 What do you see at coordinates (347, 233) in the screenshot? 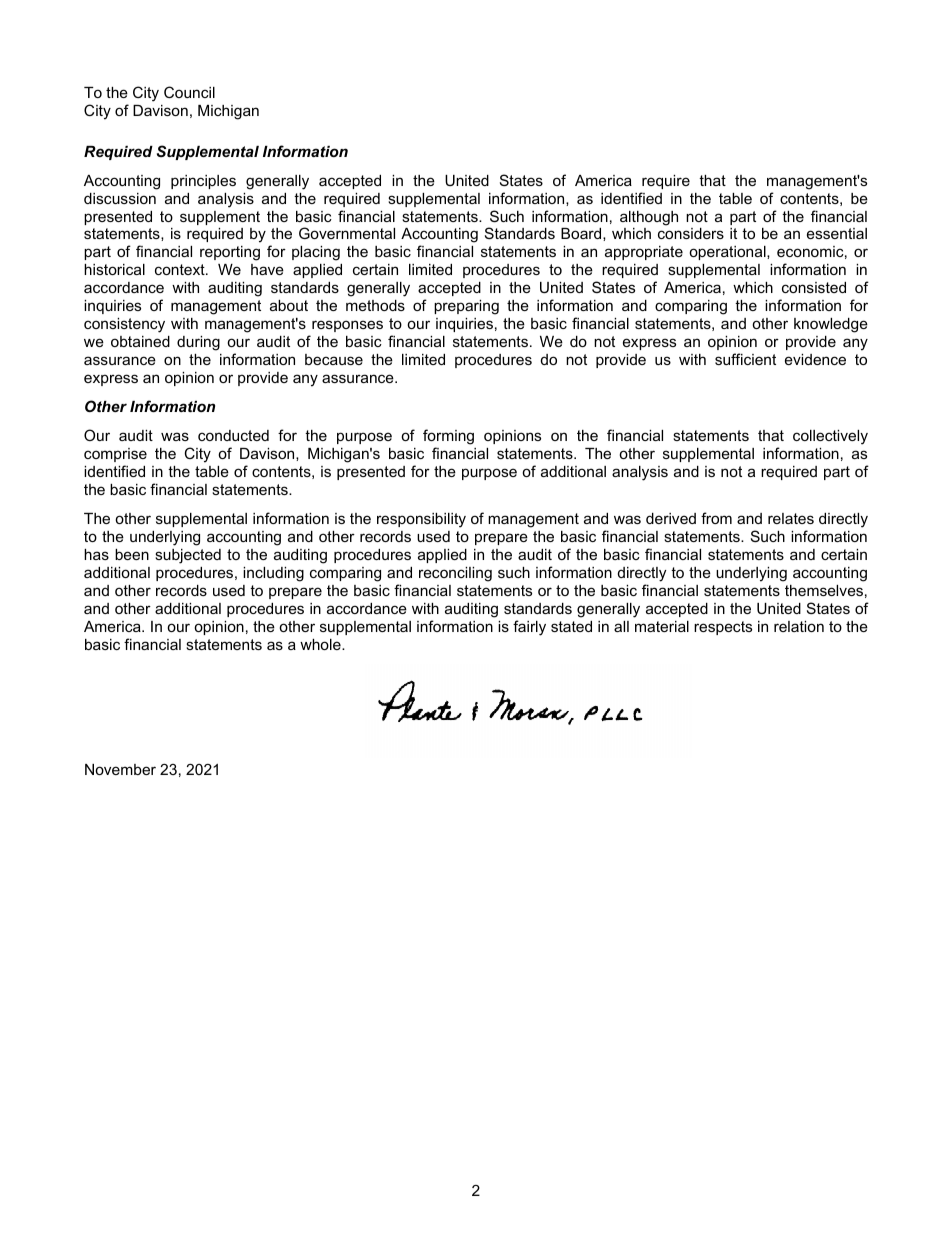
I see `Governmental` at bounding box center [347, 233].
